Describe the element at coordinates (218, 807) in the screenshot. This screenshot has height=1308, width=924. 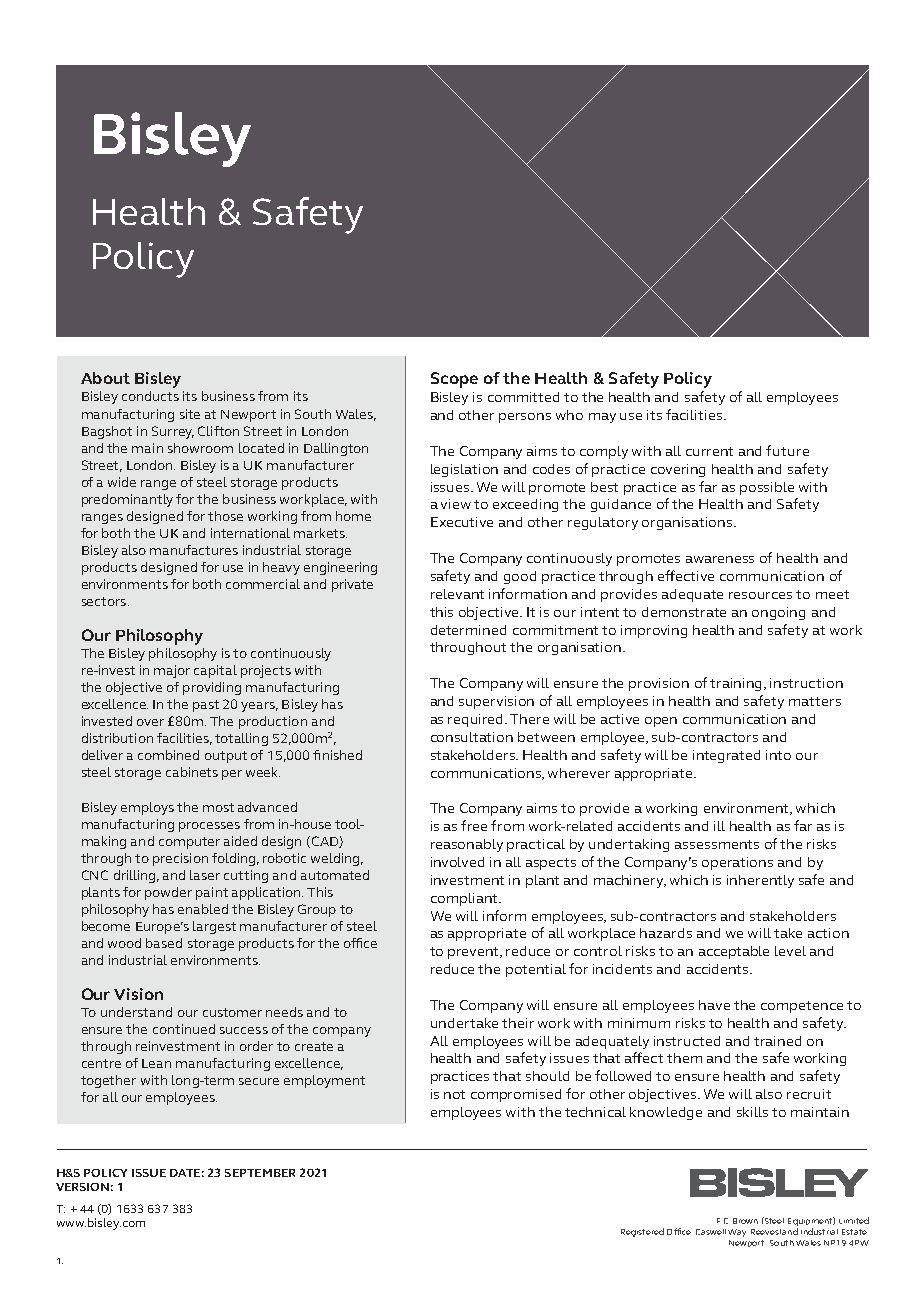
I see `most` at that location.
